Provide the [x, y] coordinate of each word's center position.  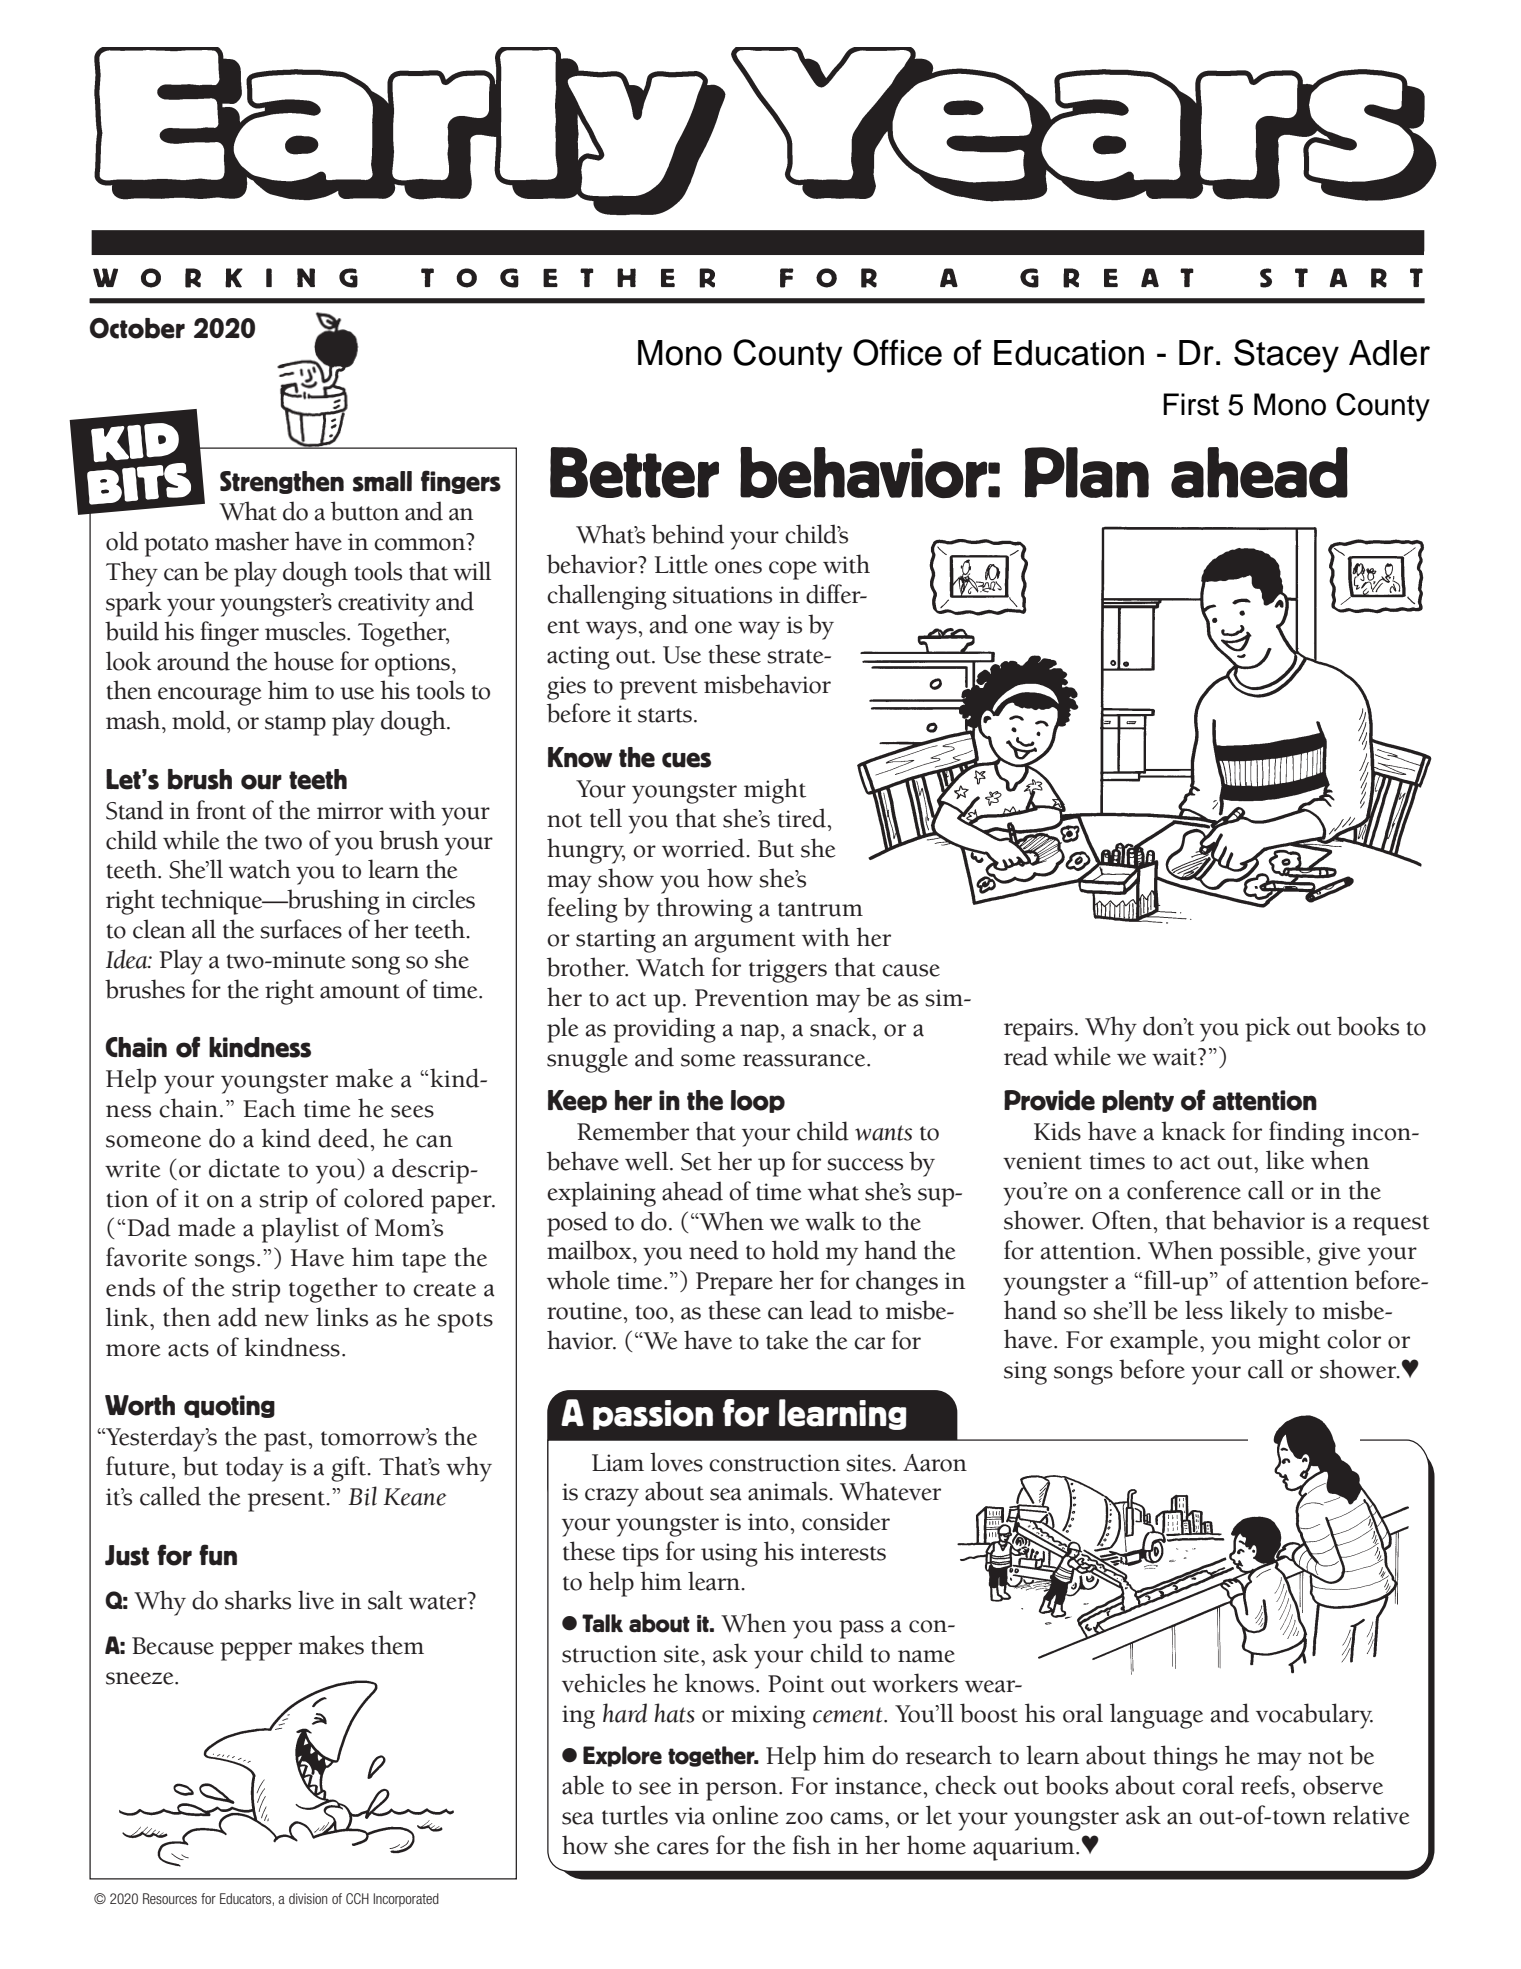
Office [897, 352]
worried [704, 848]
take [787, 1340]
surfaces [301, 929]
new [286, 1320]
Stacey [1286, 356]
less [1204, 1310]
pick [1268, 1029]
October [137, 328]
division [308, 1898]
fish [812, 1845]
